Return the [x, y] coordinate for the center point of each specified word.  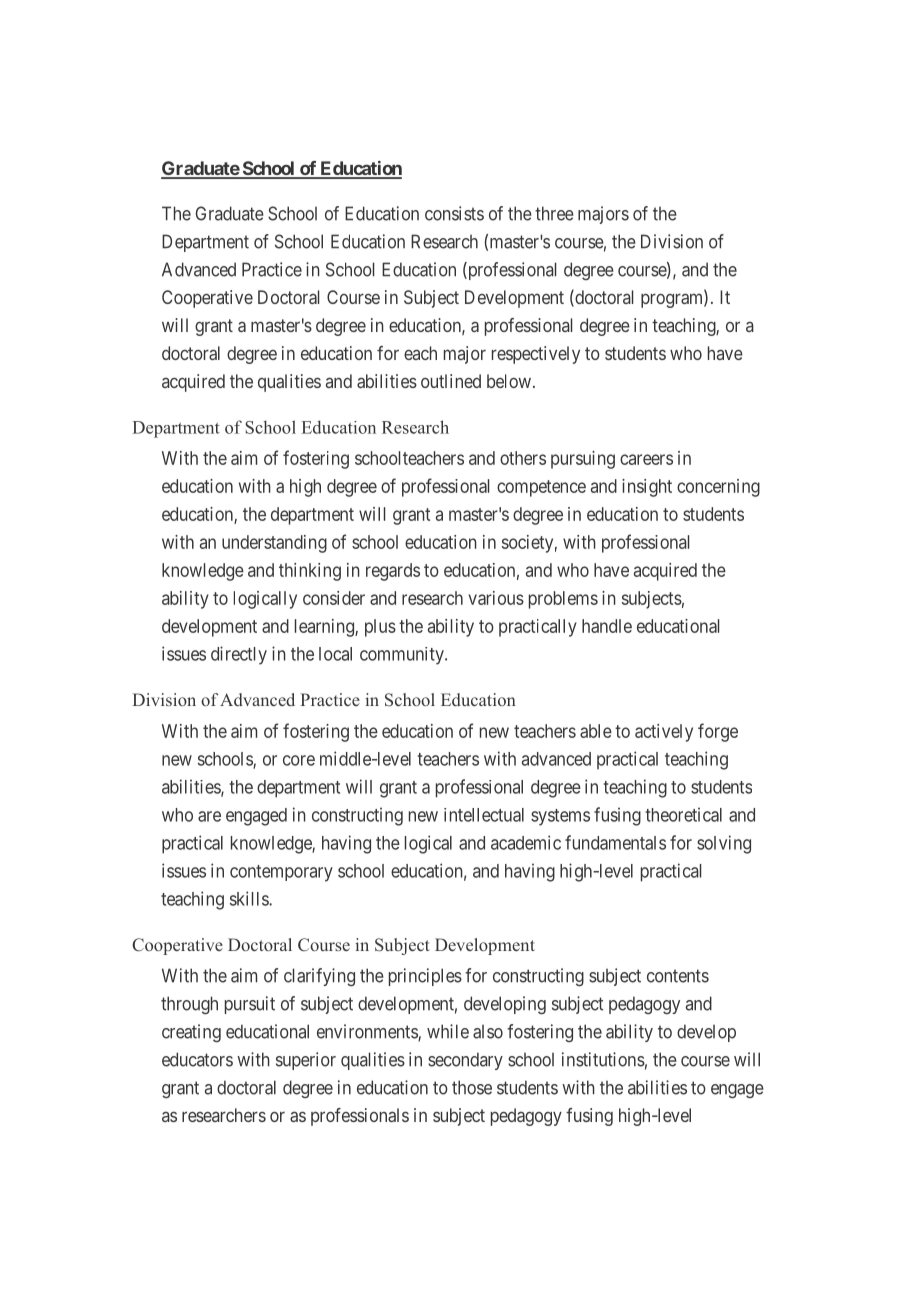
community [403, 656]
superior [306, 1061]
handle [607, 626]
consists [454, 213]
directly [239, 655]
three [554, 213]
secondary [465, 1061]
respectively [536, 355]
